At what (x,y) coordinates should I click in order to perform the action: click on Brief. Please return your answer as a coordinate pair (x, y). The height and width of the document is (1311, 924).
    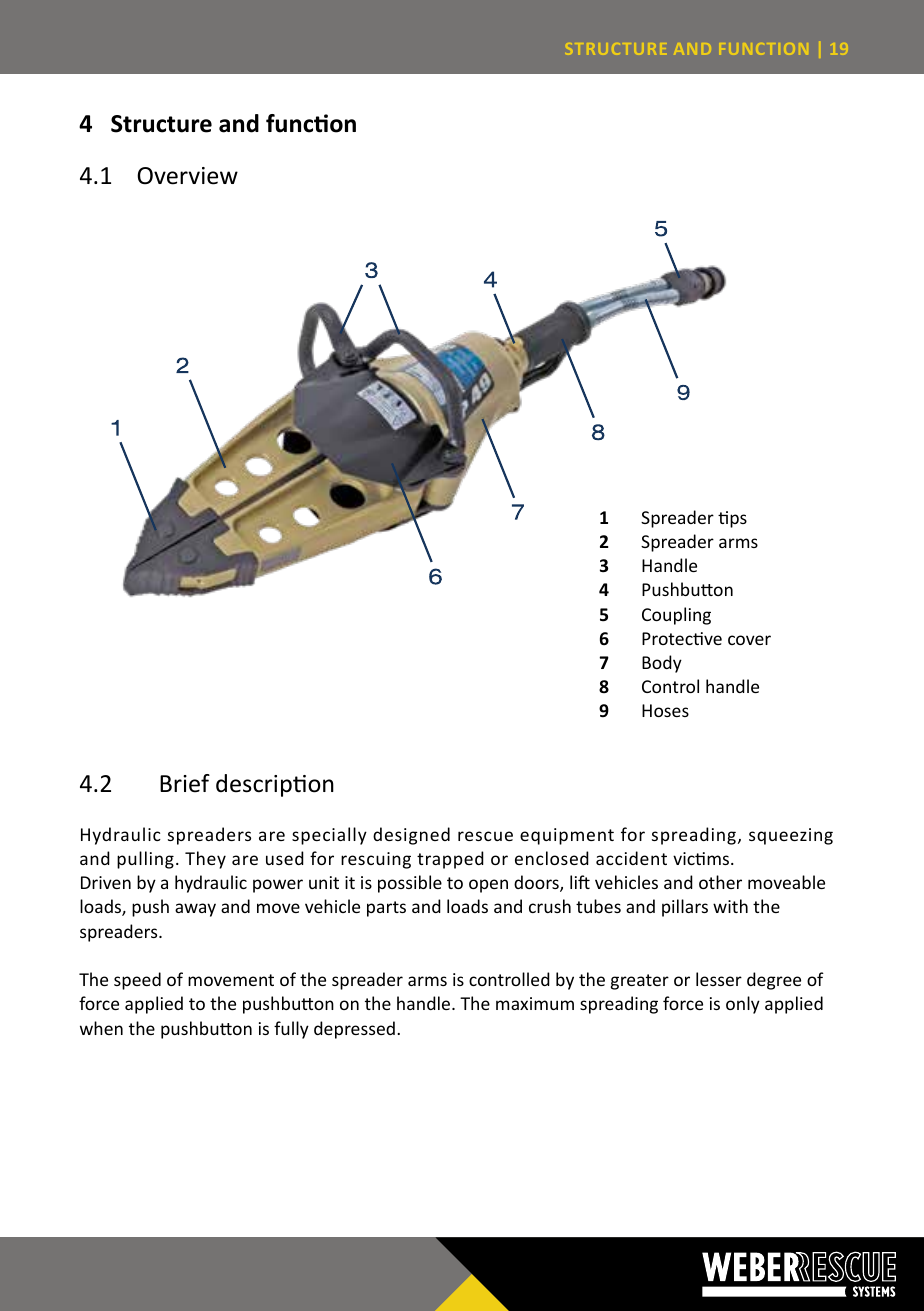
    Looking at the image, I should click on (185, 783).
